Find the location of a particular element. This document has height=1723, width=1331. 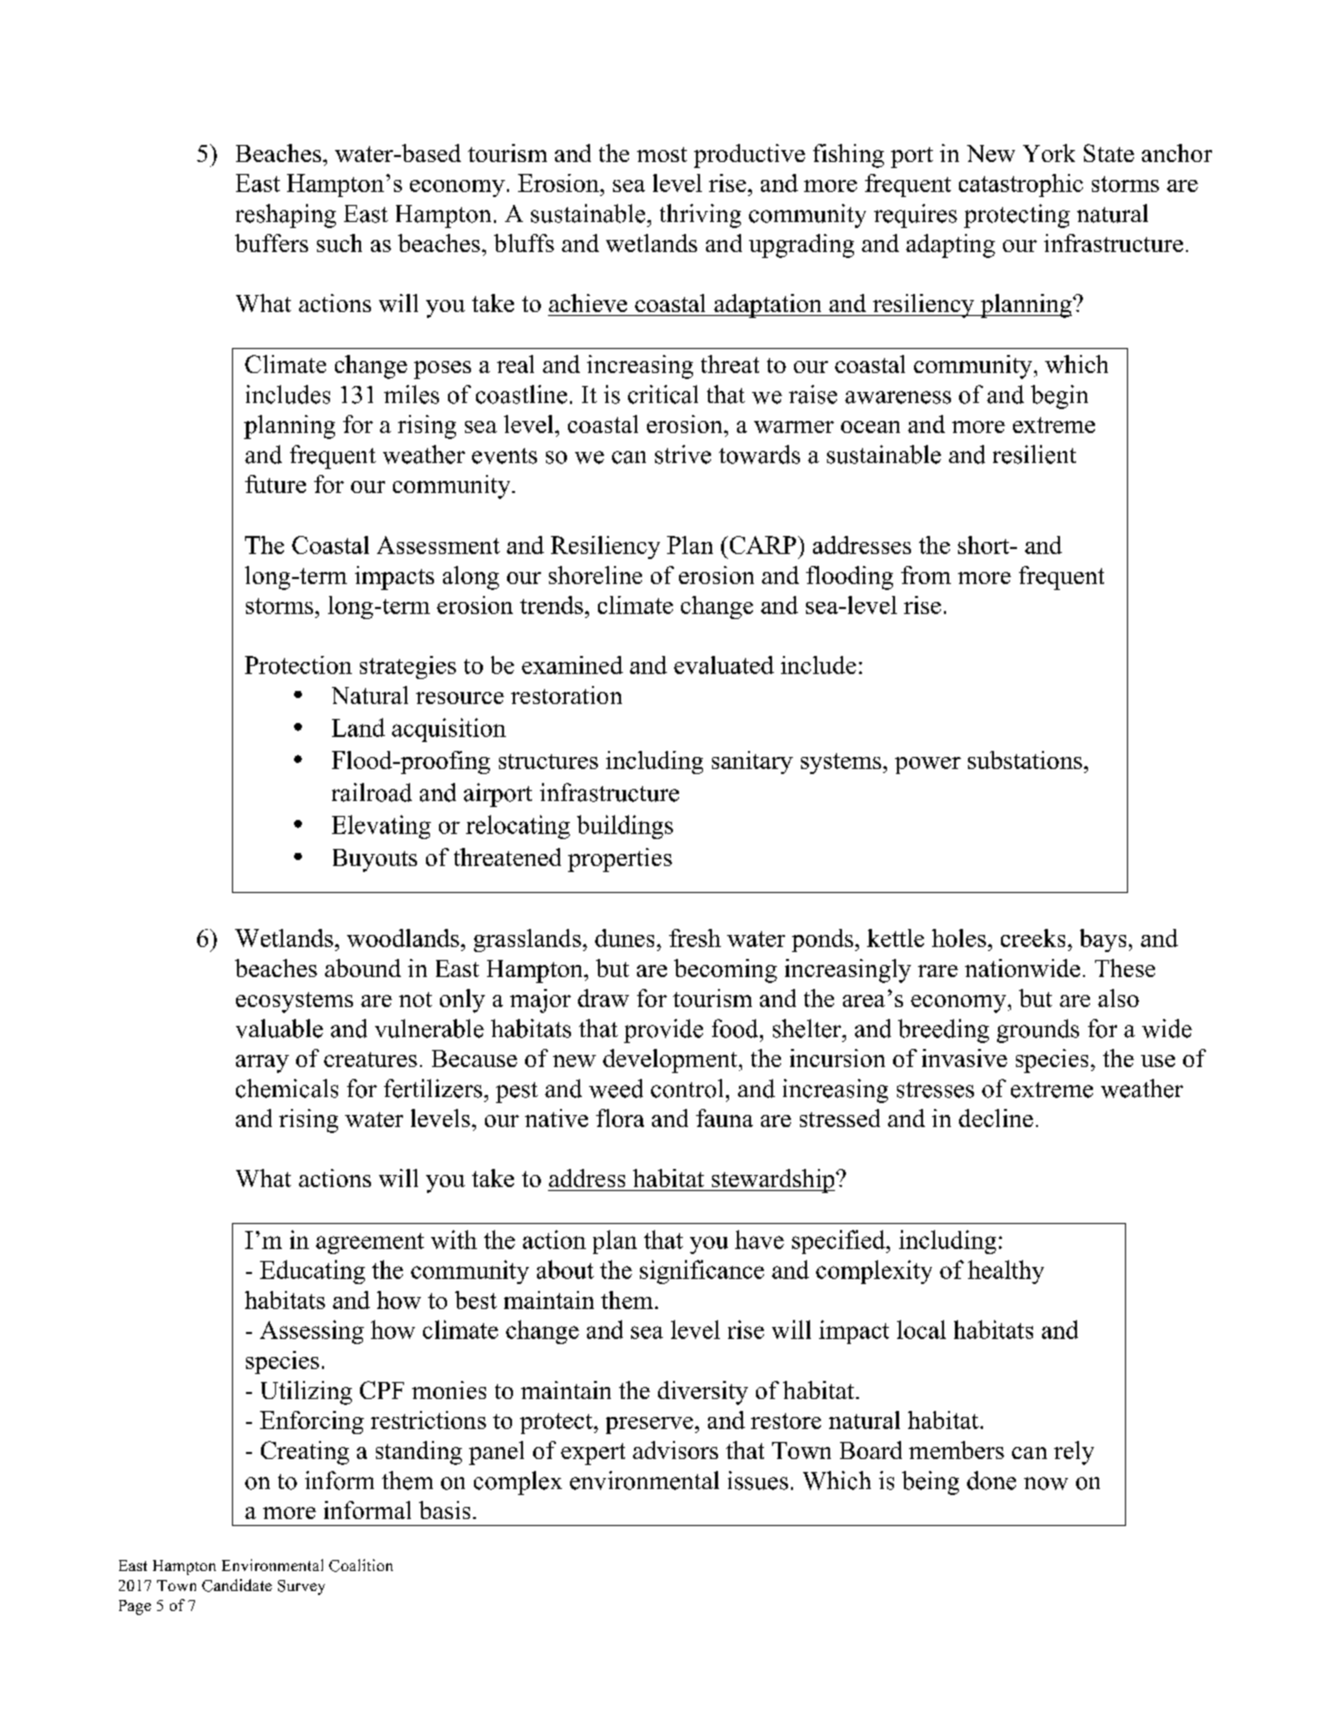

expert is located at coordinates (593, 1454).
